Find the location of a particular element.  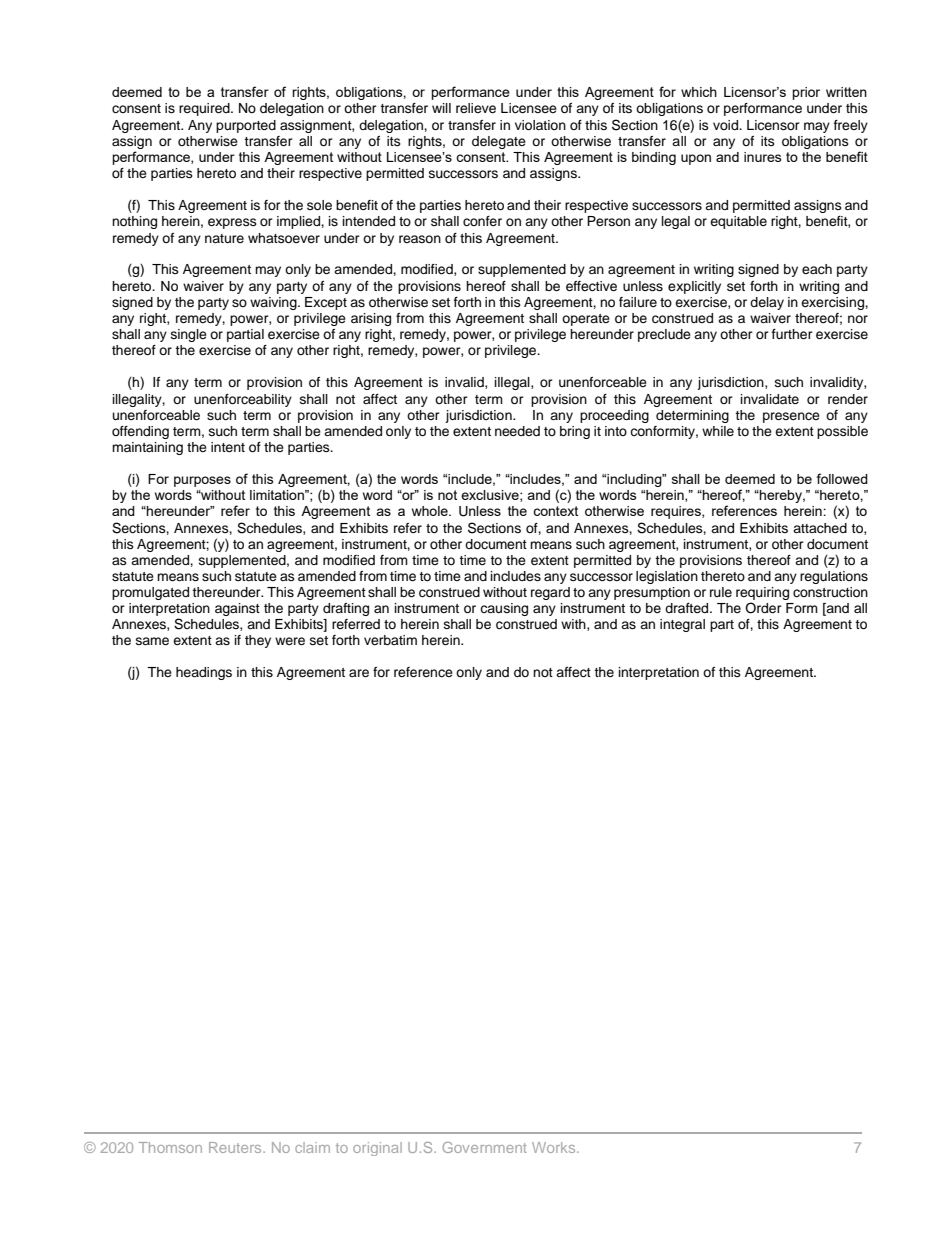

Government is located at coordinates (484, 1147).
